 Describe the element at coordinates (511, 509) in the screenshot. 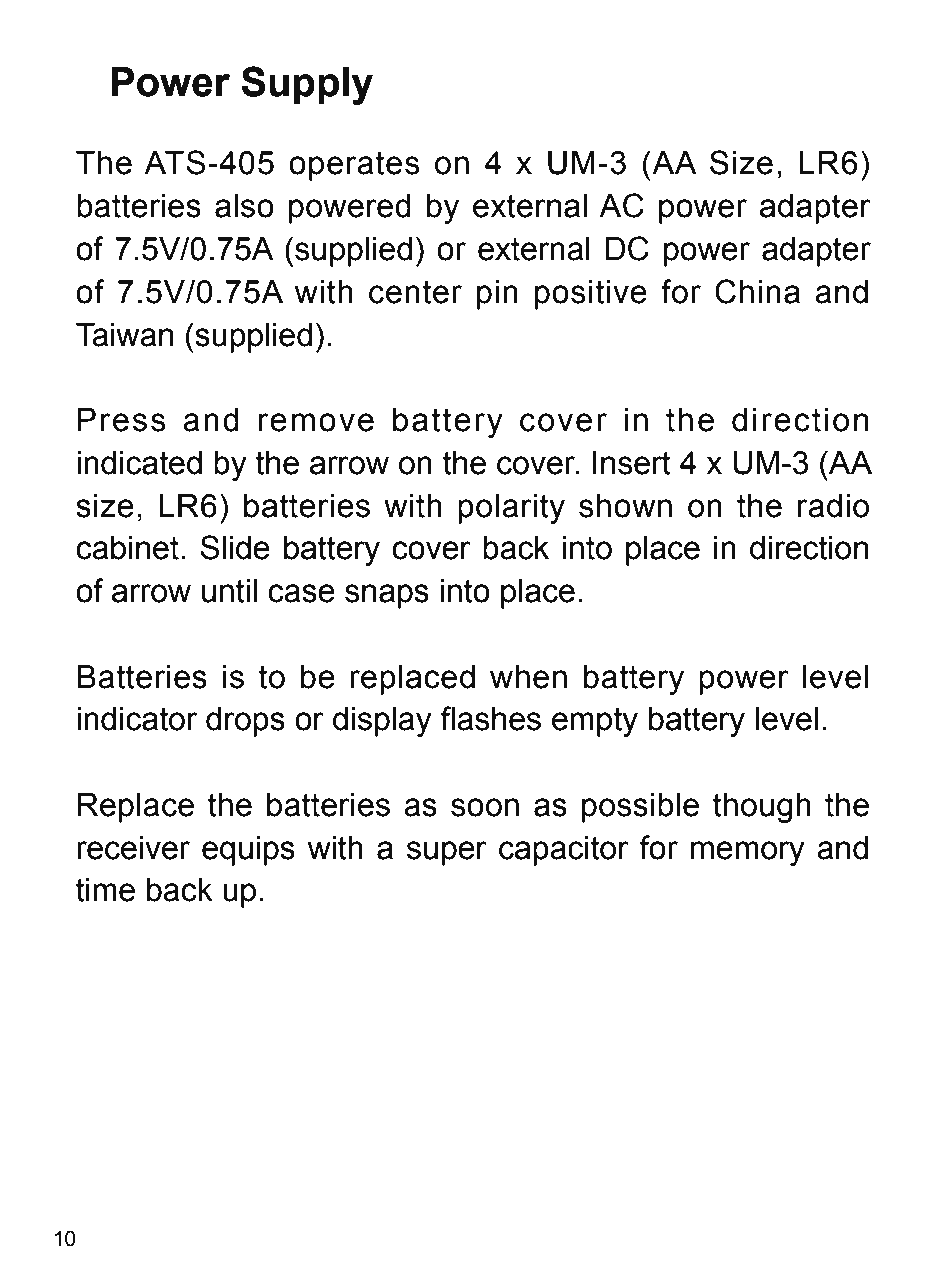

I see `polarity` at that location.
